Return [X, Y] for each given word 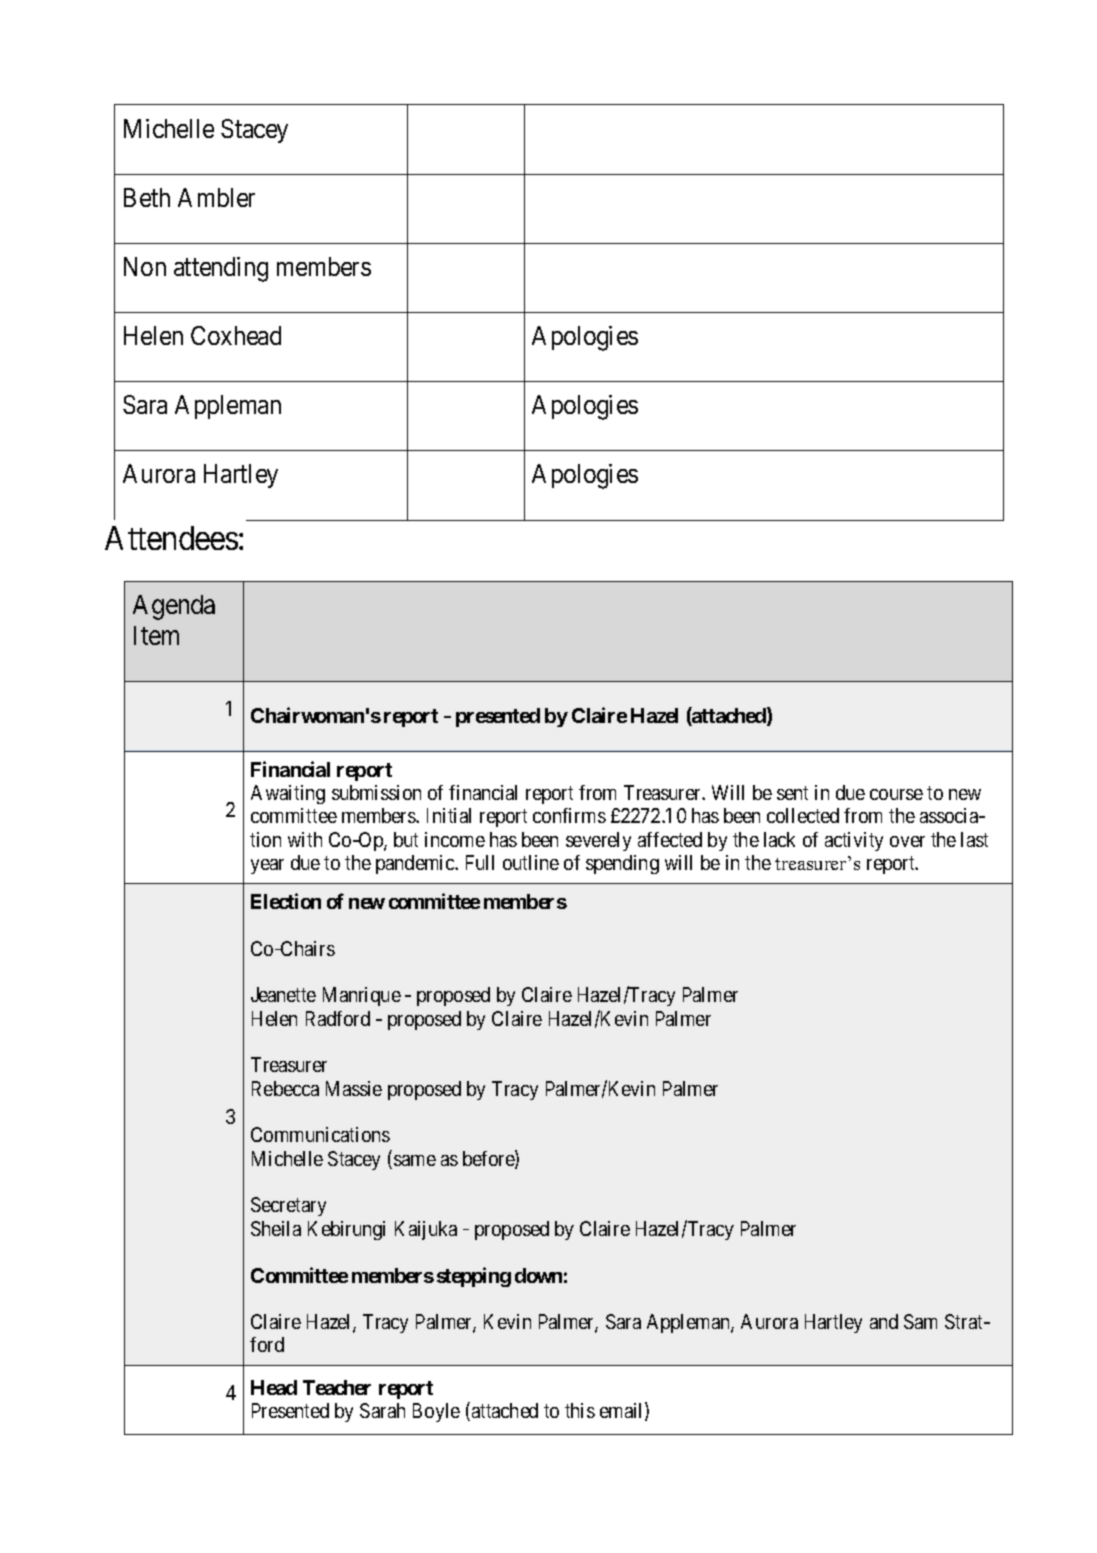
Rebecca [285, 1088]
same [415, 1160]
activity [854, 841]
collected [803, 815]
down [538, 1275]
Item [156, 635]
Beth [147, 197]
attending [221, 269]
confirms [569, 815]
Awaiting [288, 794]
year [267, 866]
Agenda [174, 607]
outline [531, 862]
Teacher [337, 1387]
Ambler [216, 197]
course [896, 794]
